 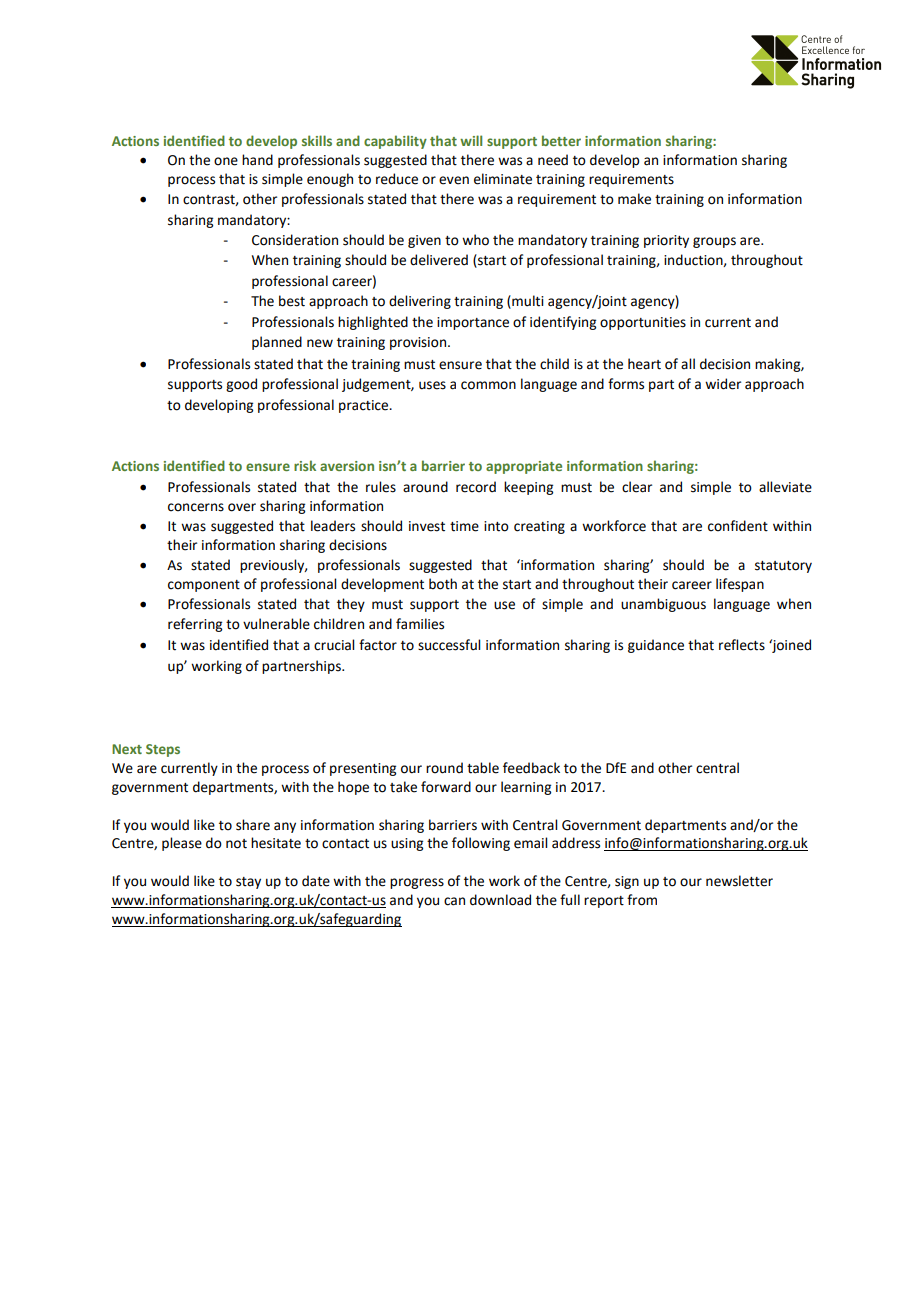 What do you see at coordinates (634, 199) in the screenshot?
I see `make` at bounding box center [634, 199].
